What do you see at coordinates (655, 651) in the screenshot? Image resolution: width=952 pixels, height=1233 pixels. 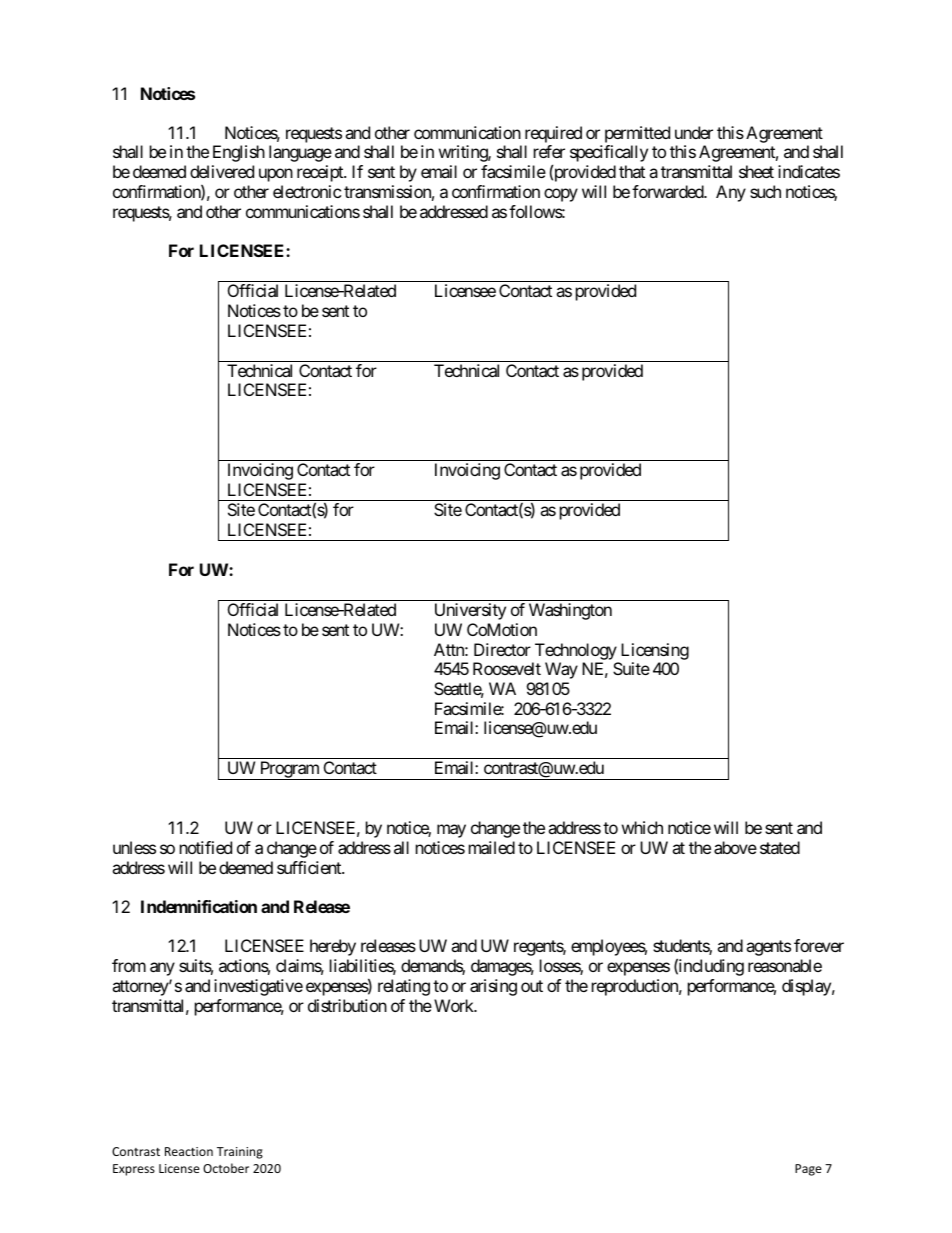 I see `Licensing` at bounding box center [655, 651].
